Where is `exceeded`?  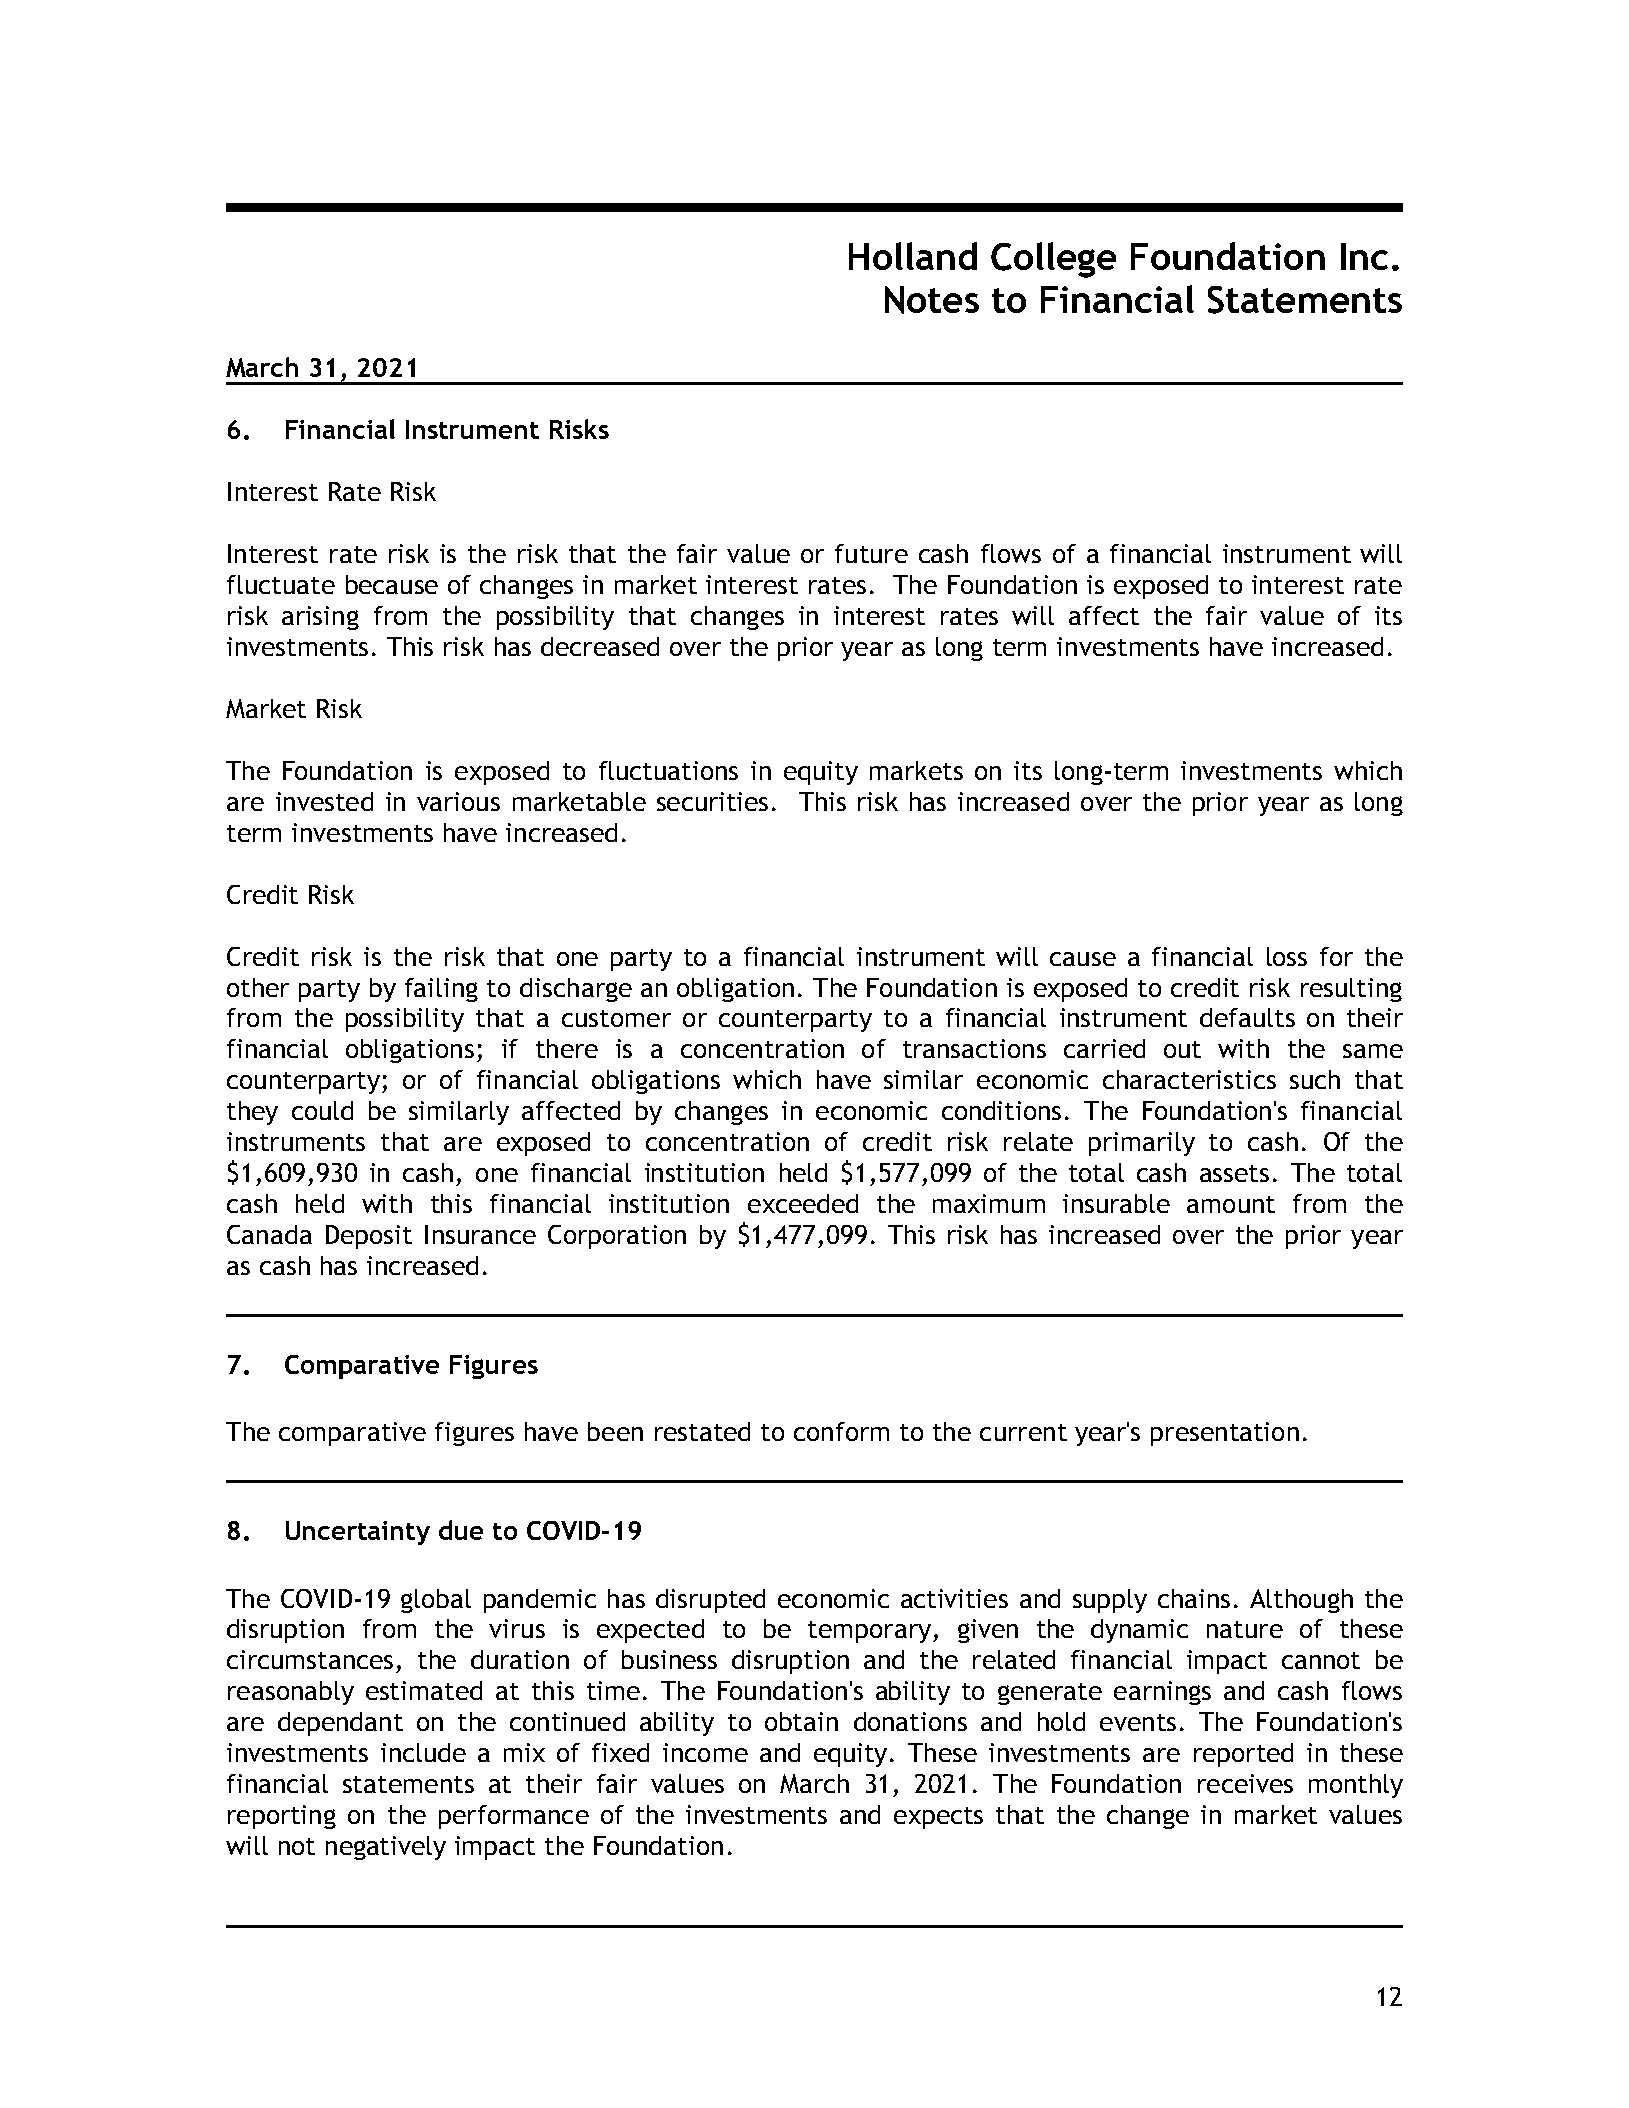 exceeded is located at coordinates (803, 1203).
